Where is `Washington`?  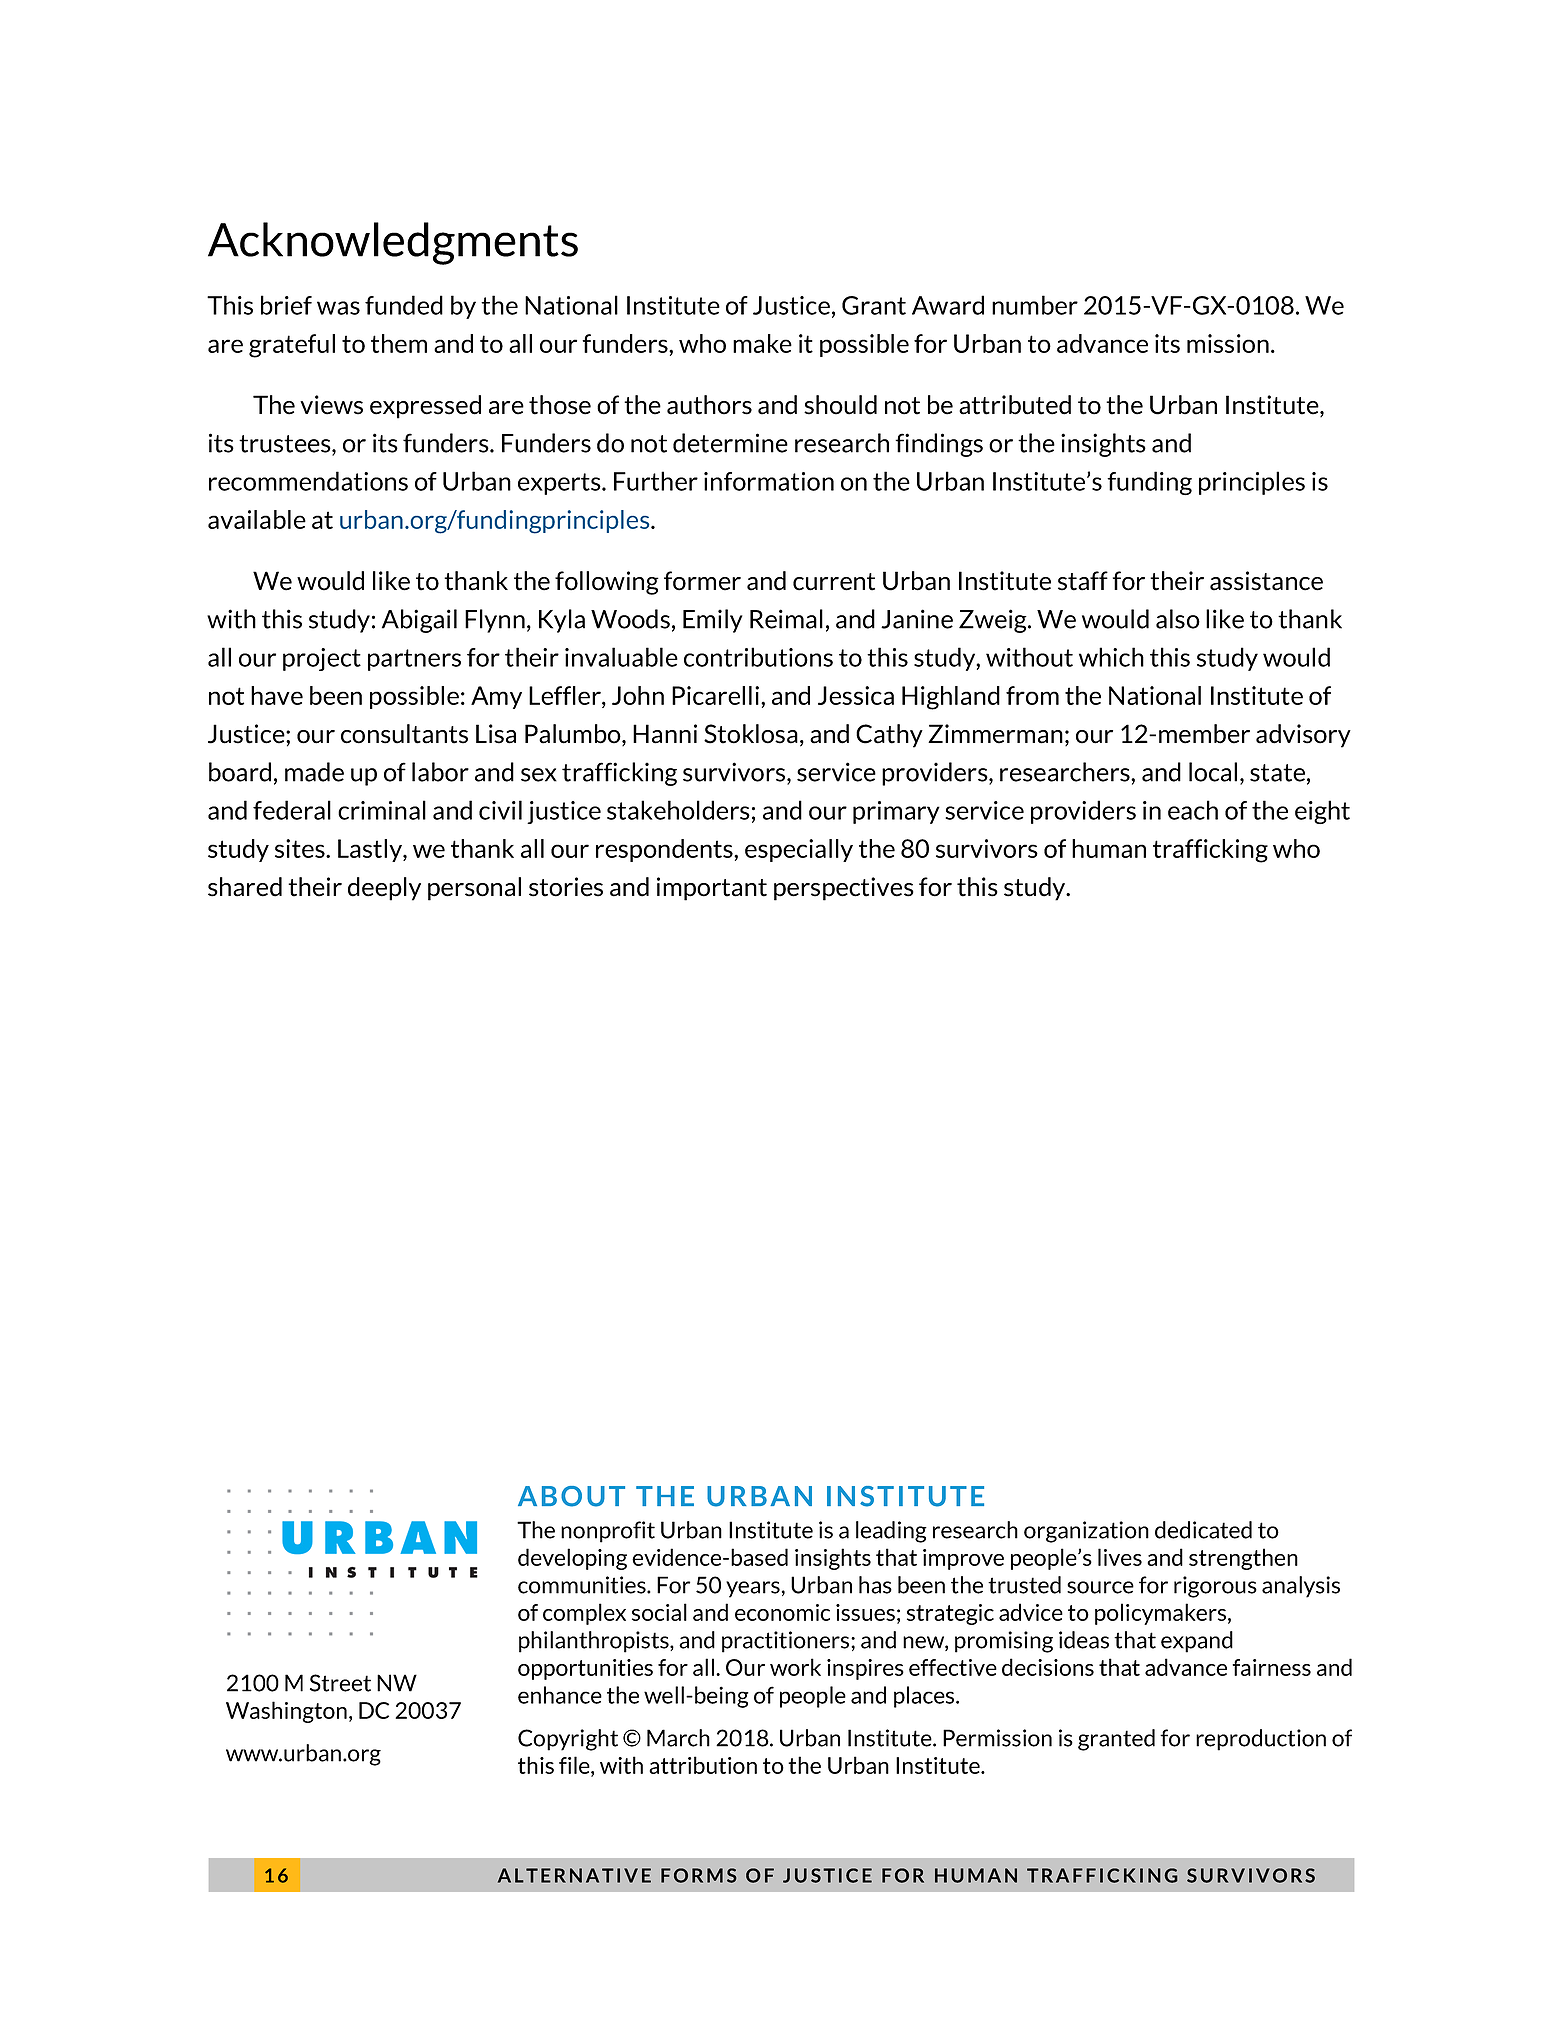
Washington is located at coordinates (286, 1712).
